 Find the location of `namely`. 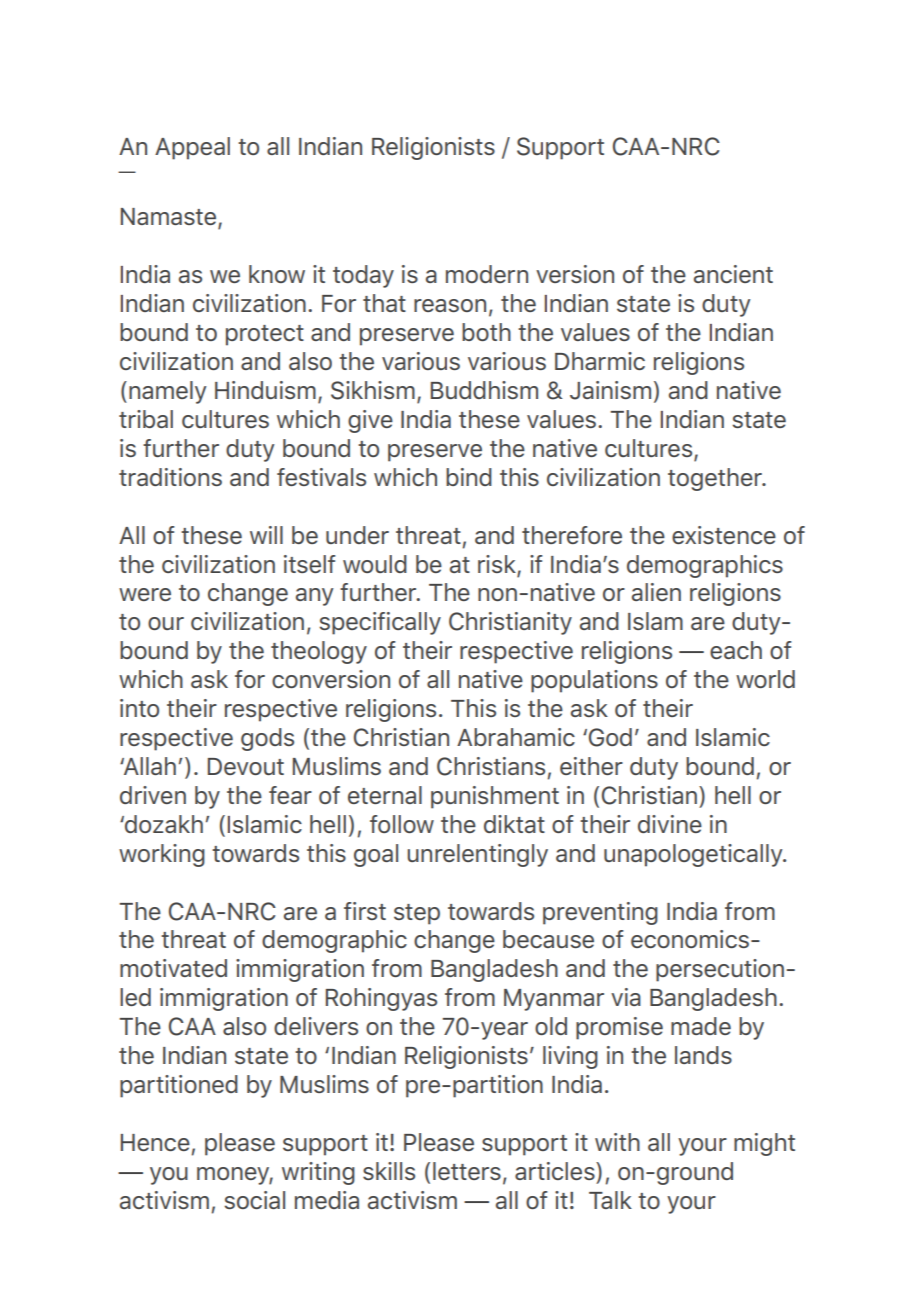

namely is located at coordinates (168, 392).
